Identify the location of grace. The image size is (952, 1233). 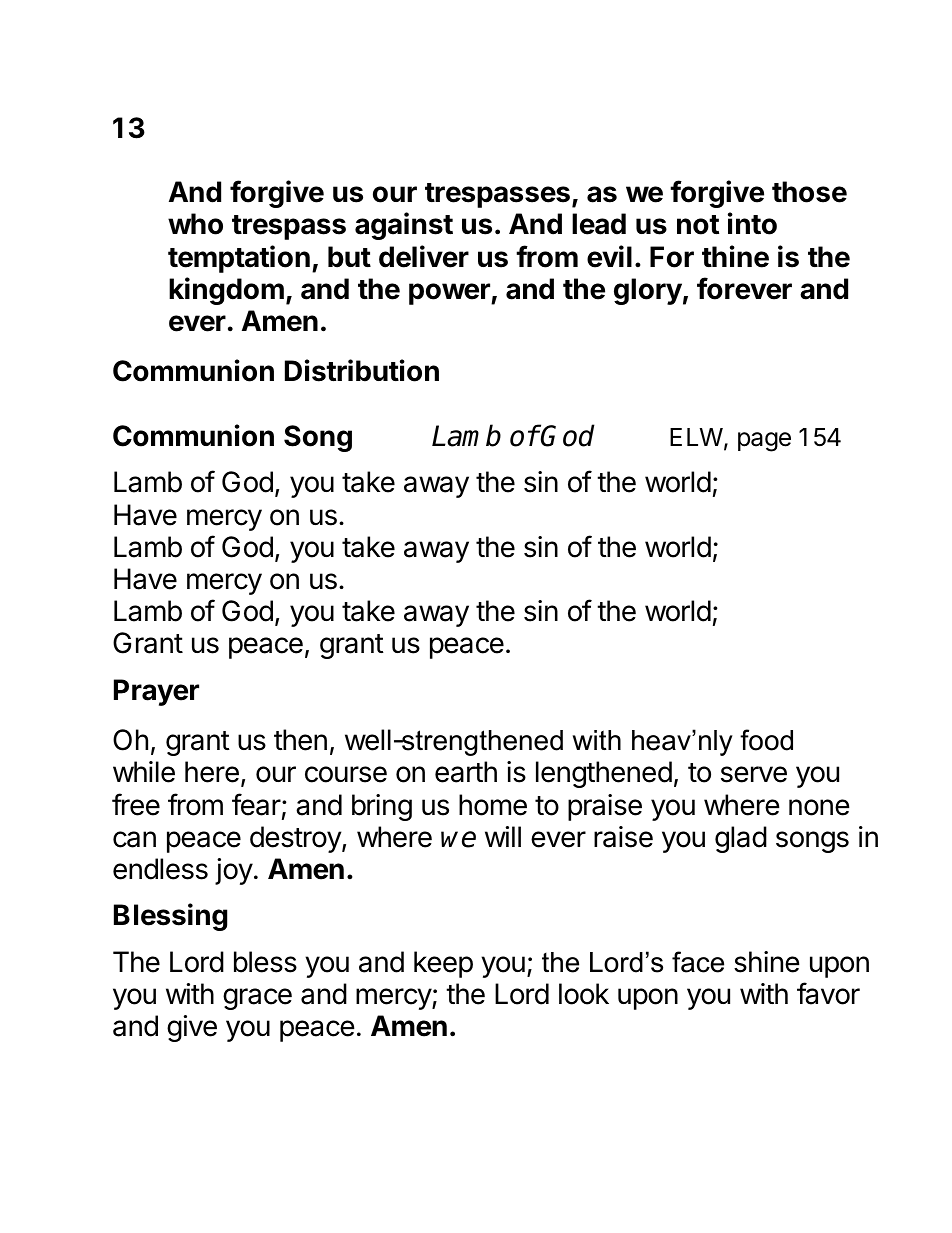
(257, 999).
